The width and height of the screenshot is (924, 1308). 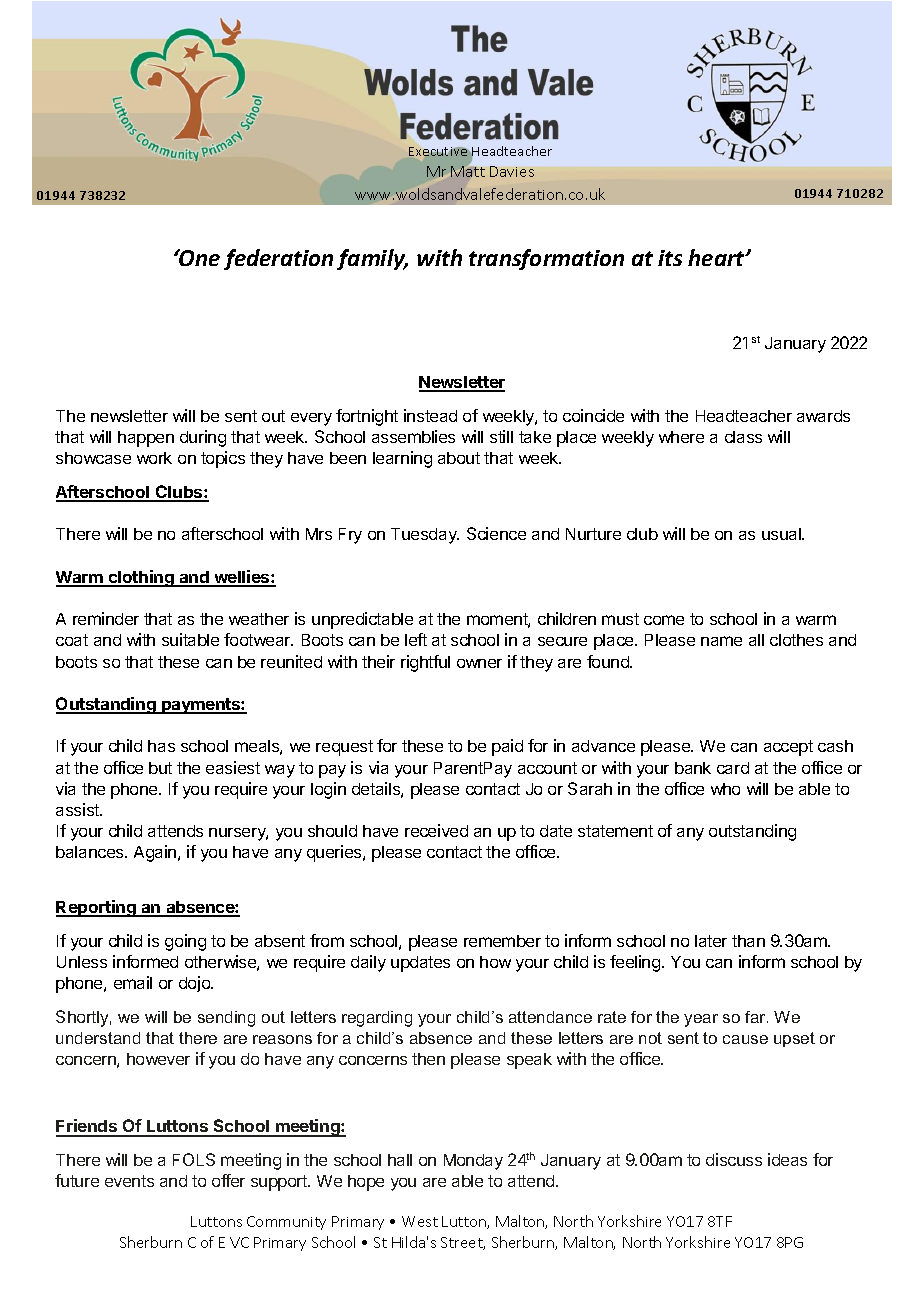 I want to click on family, so click(x=372, y=259).
